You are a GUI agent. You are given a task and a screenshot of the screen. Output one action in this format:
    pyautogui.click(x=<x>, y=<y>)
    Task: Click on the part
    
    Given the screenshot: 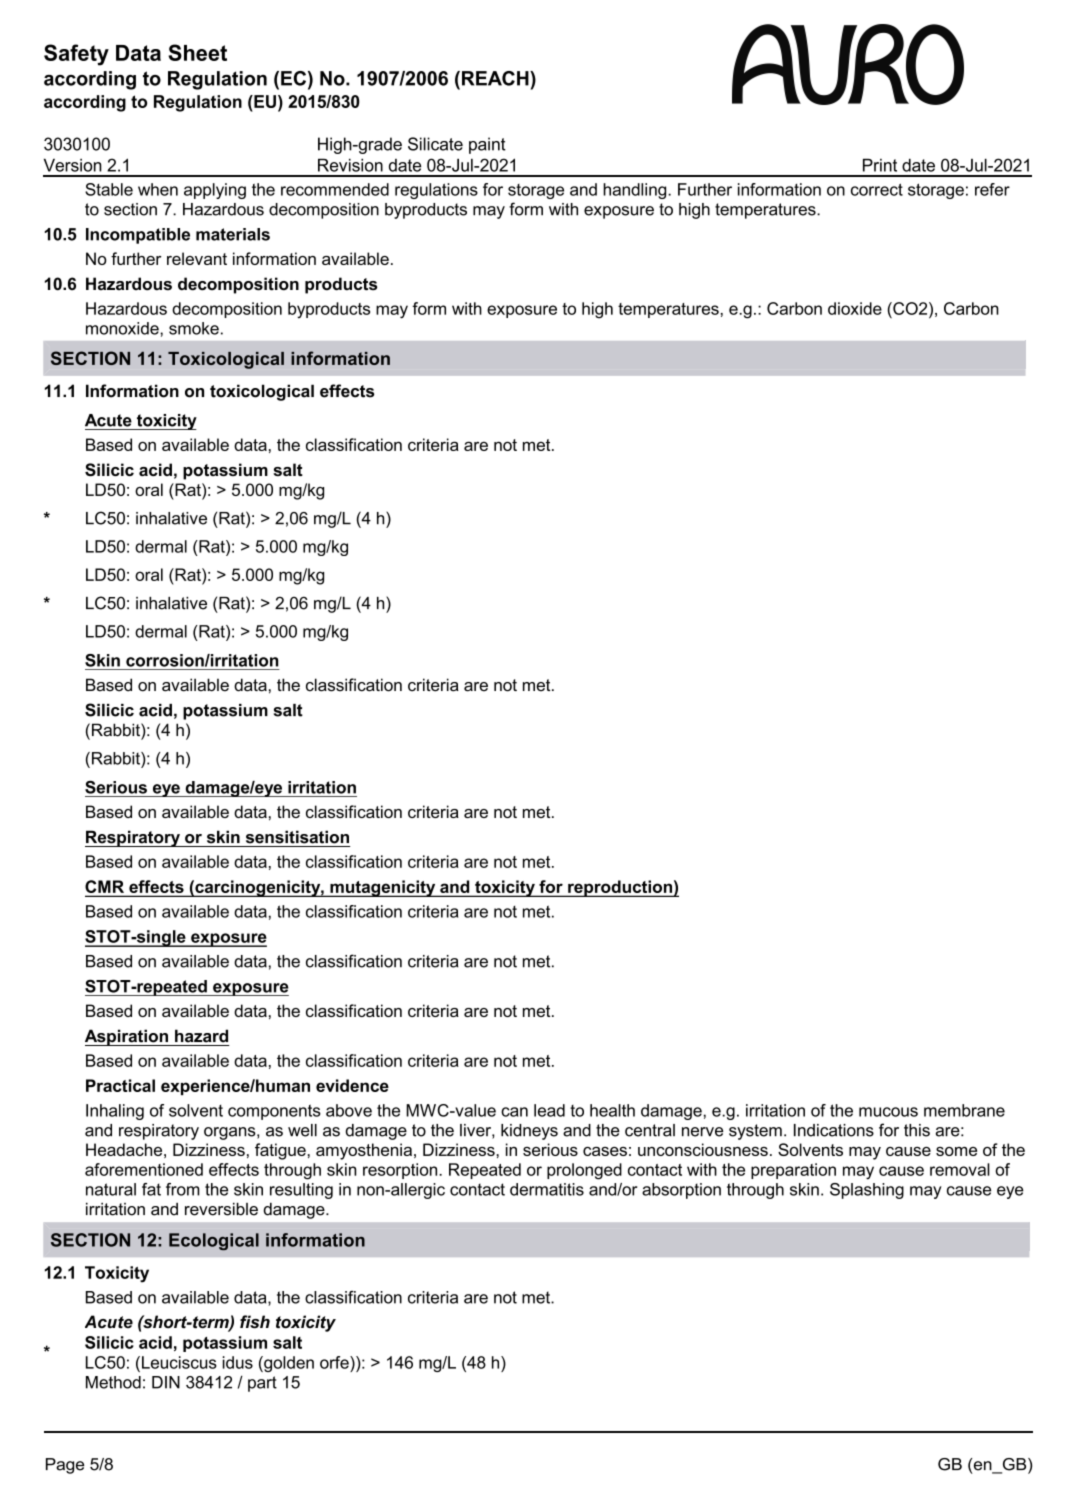 What is the action you would take?
    pyautogui.click(x=262, y=1379)
